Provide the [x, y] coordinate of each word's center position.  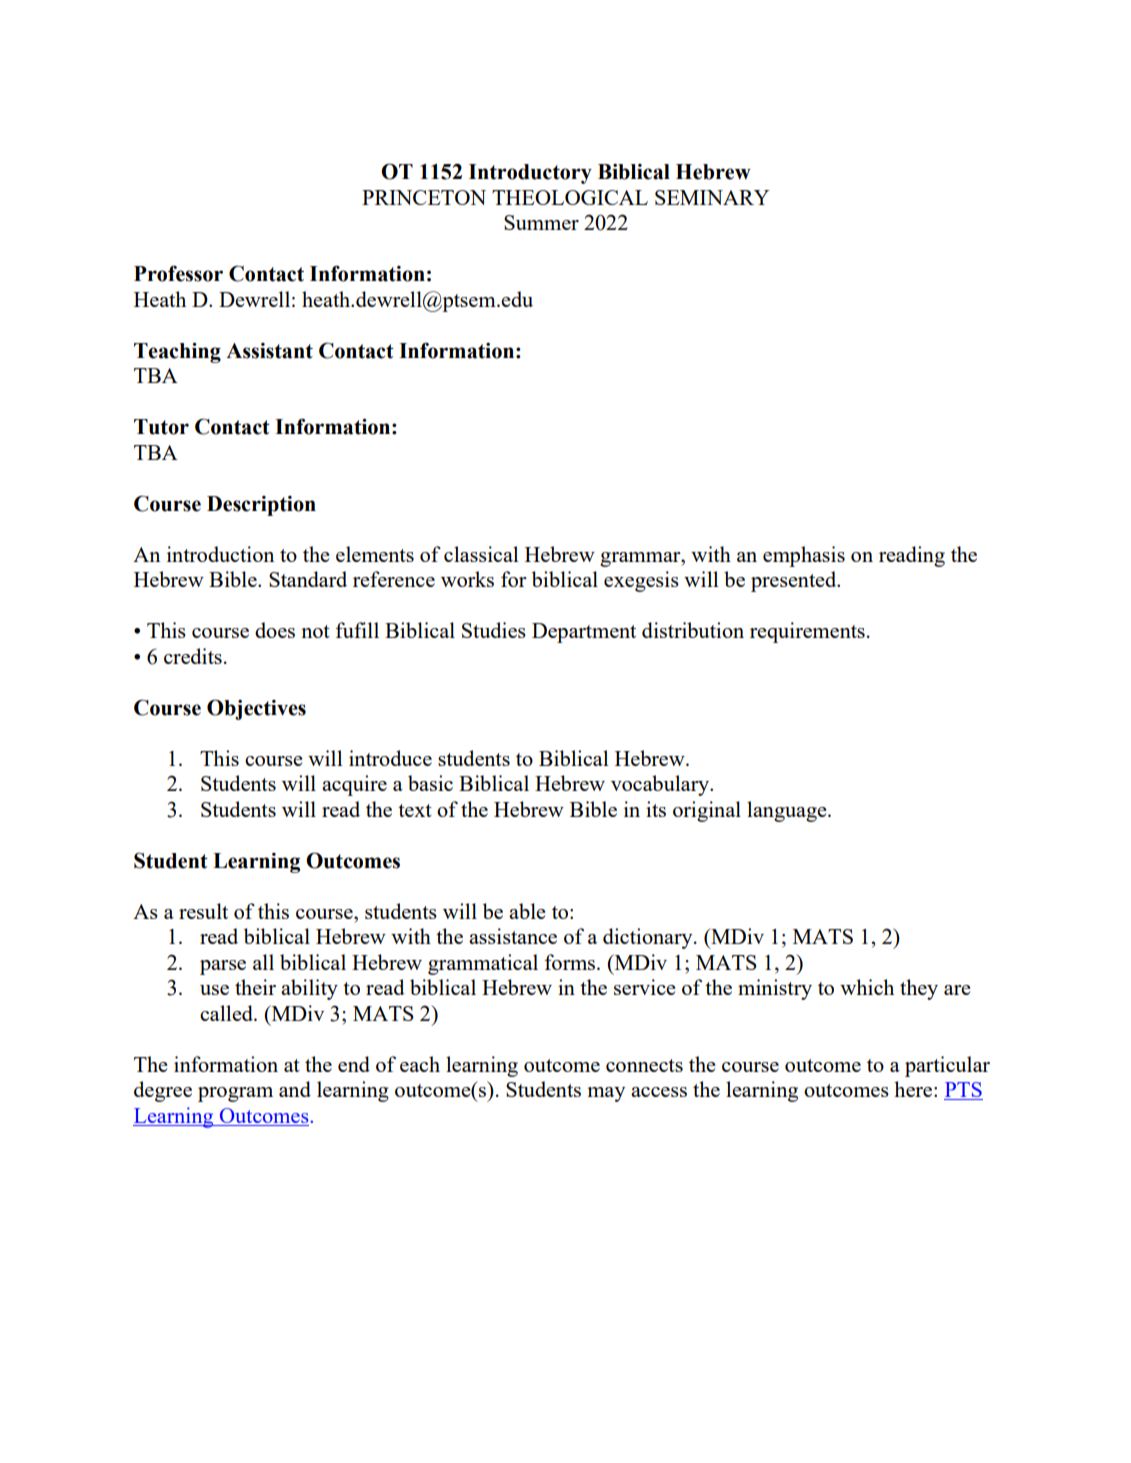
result [203, 911]
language [788, 811]
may [606, 1094]
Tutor [161, 427]
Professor [178, 273]
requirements [807, 632]
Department [584, 633]
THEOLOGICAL [570, 197]
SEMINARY [712, 197]
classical [481, 554]
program [235, 1094]
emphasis [804, 556]
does [275, 630]
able [527, 911]
